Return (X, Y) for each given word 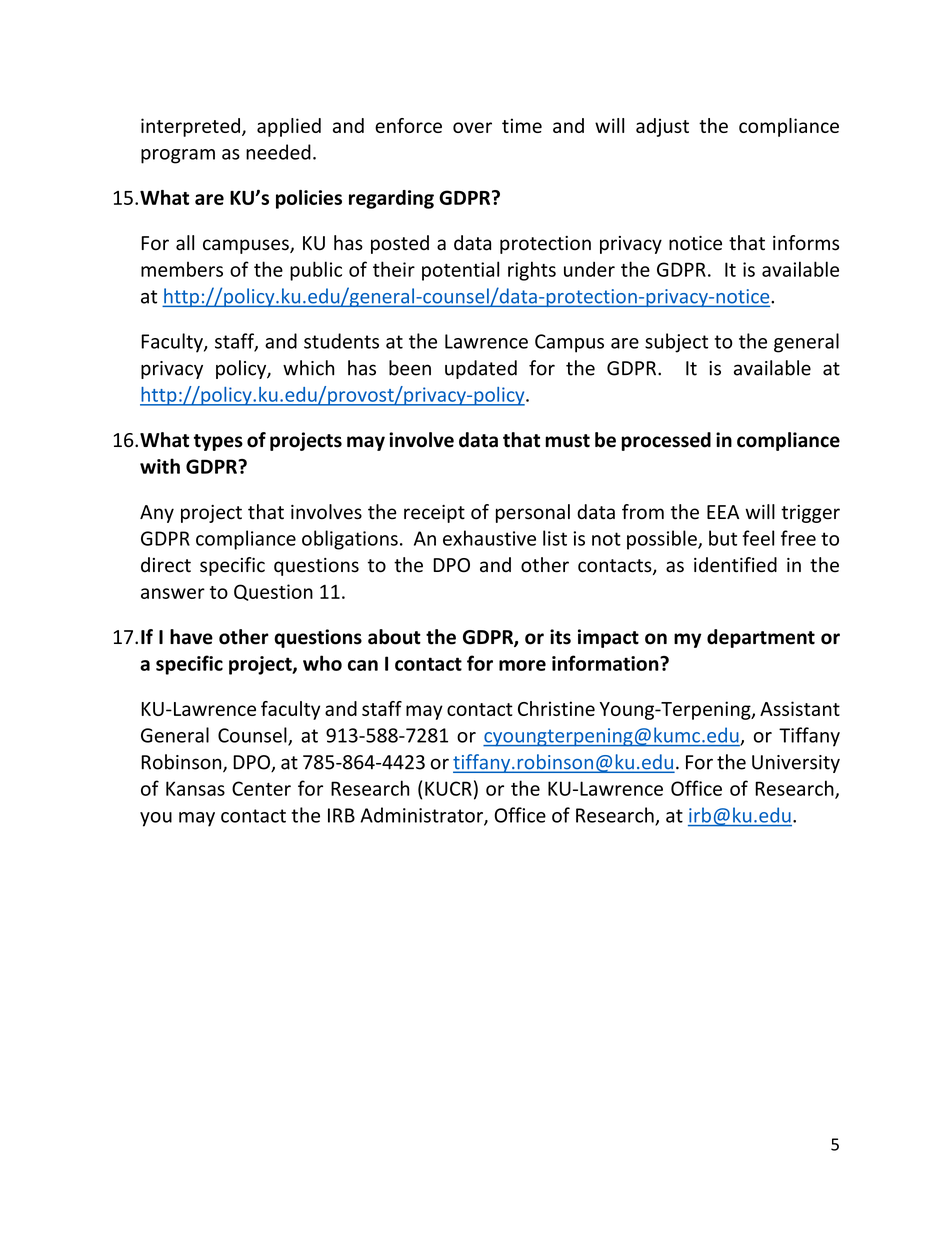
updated (481, 369)
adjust (662, 127)
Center (261, 788)
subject (676, 343)
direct (166, 565)
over (472, 127)
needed (278, 152)
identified (735, 565)
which (308, 368)
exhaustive (489, 538)
